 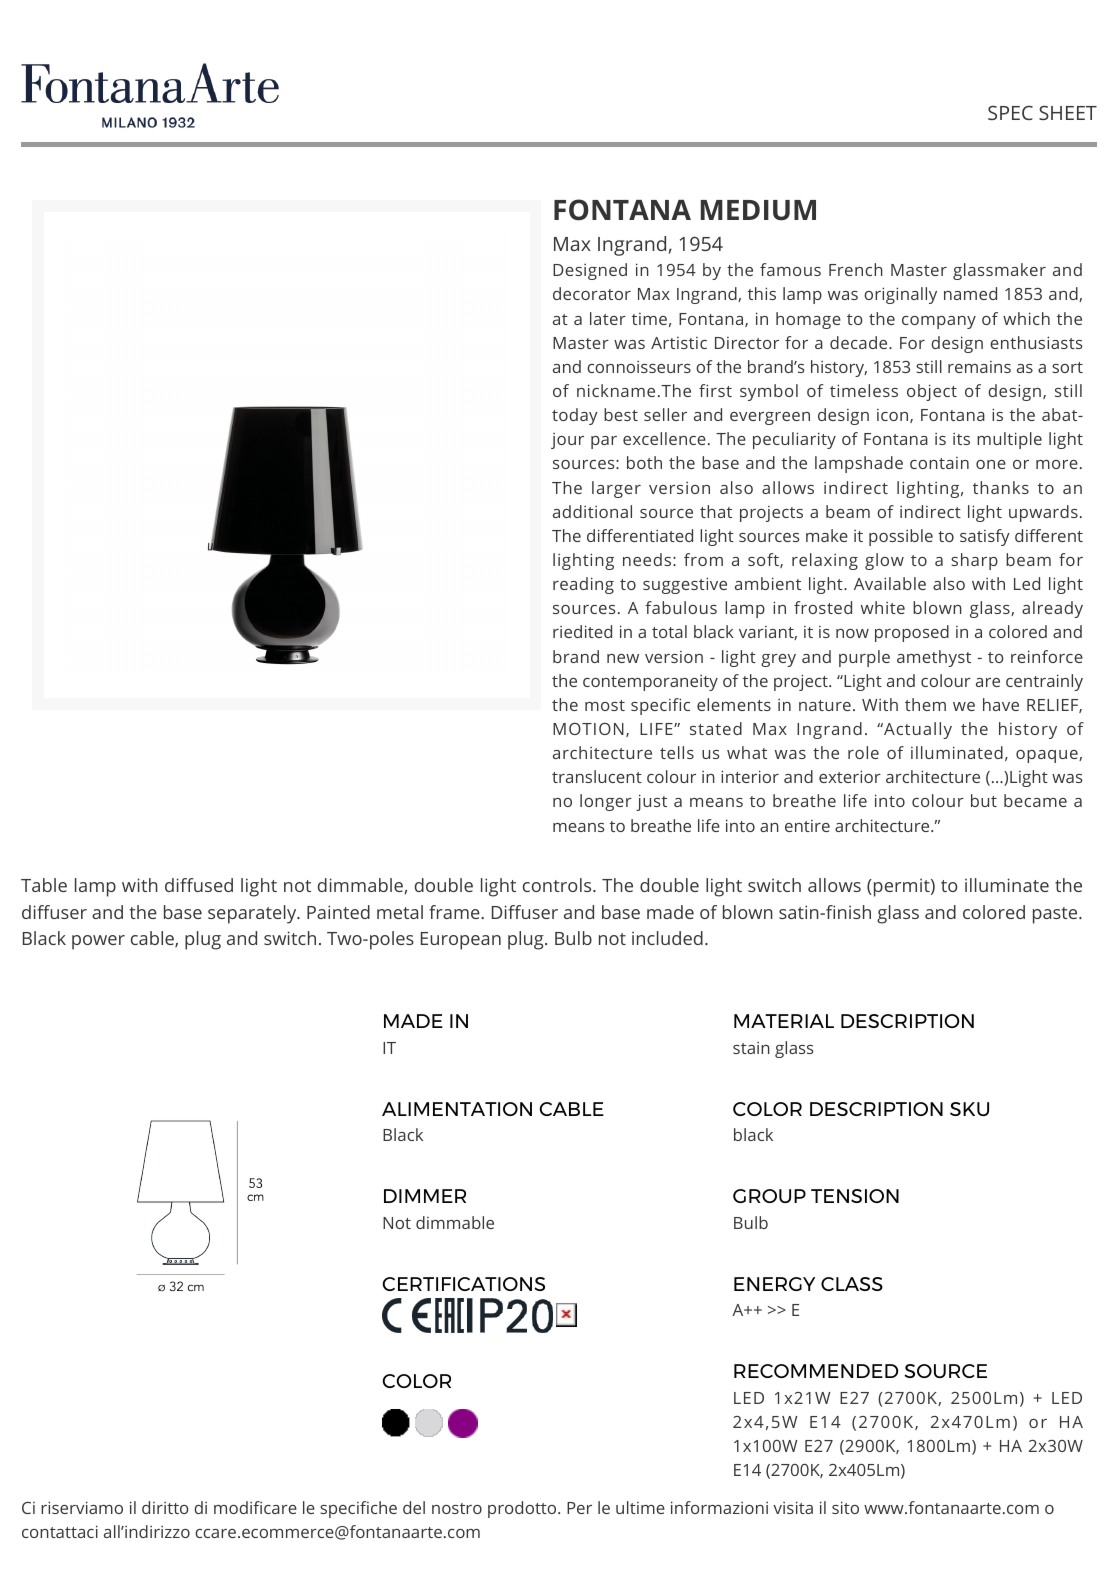 What do you see at coordinates (199, 885) in the document?
I see `diffused` at bounding box center [199, 885].
